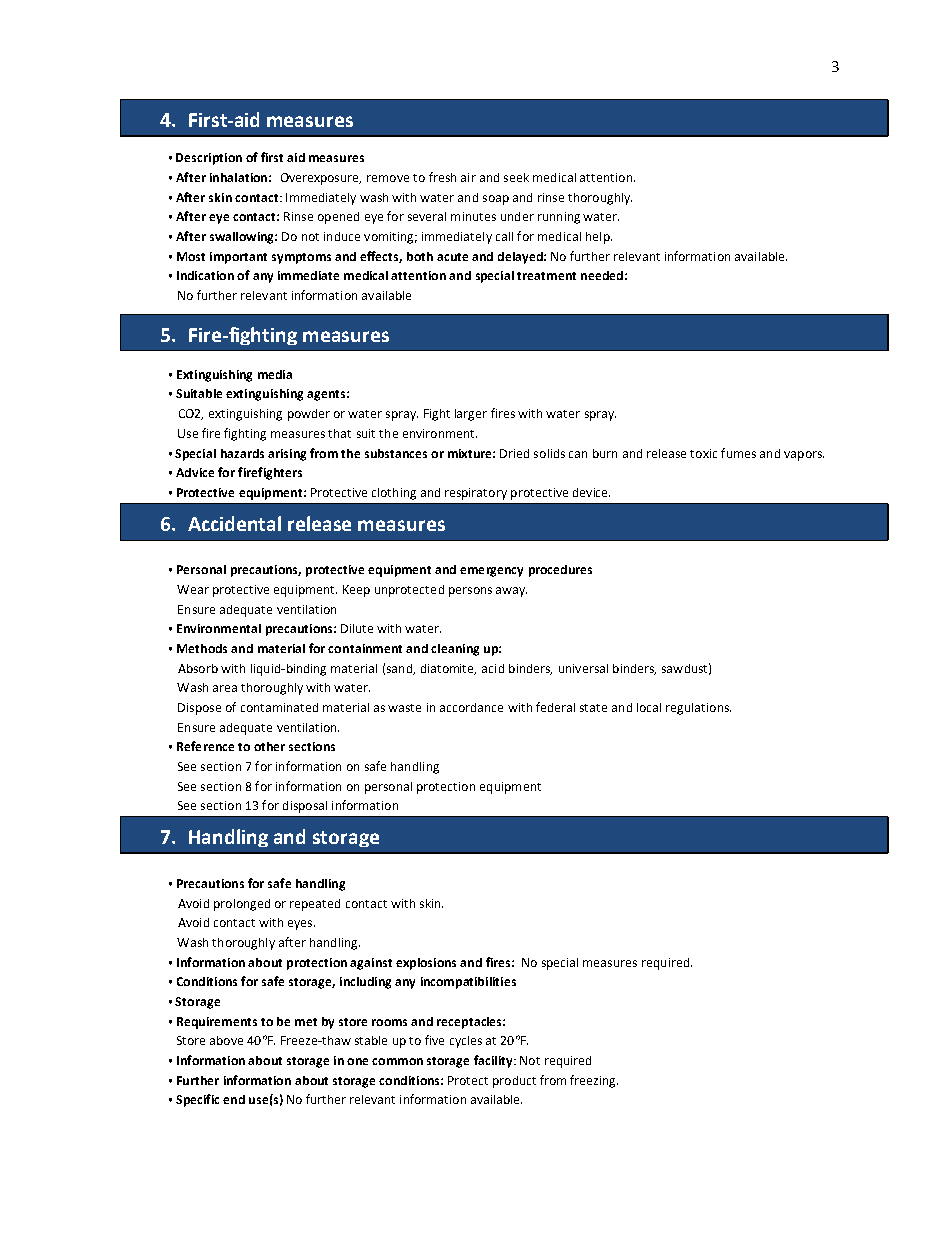  Describe the element at coordinates (494, 1061) in the screenshot. I see `facility` at that location.
